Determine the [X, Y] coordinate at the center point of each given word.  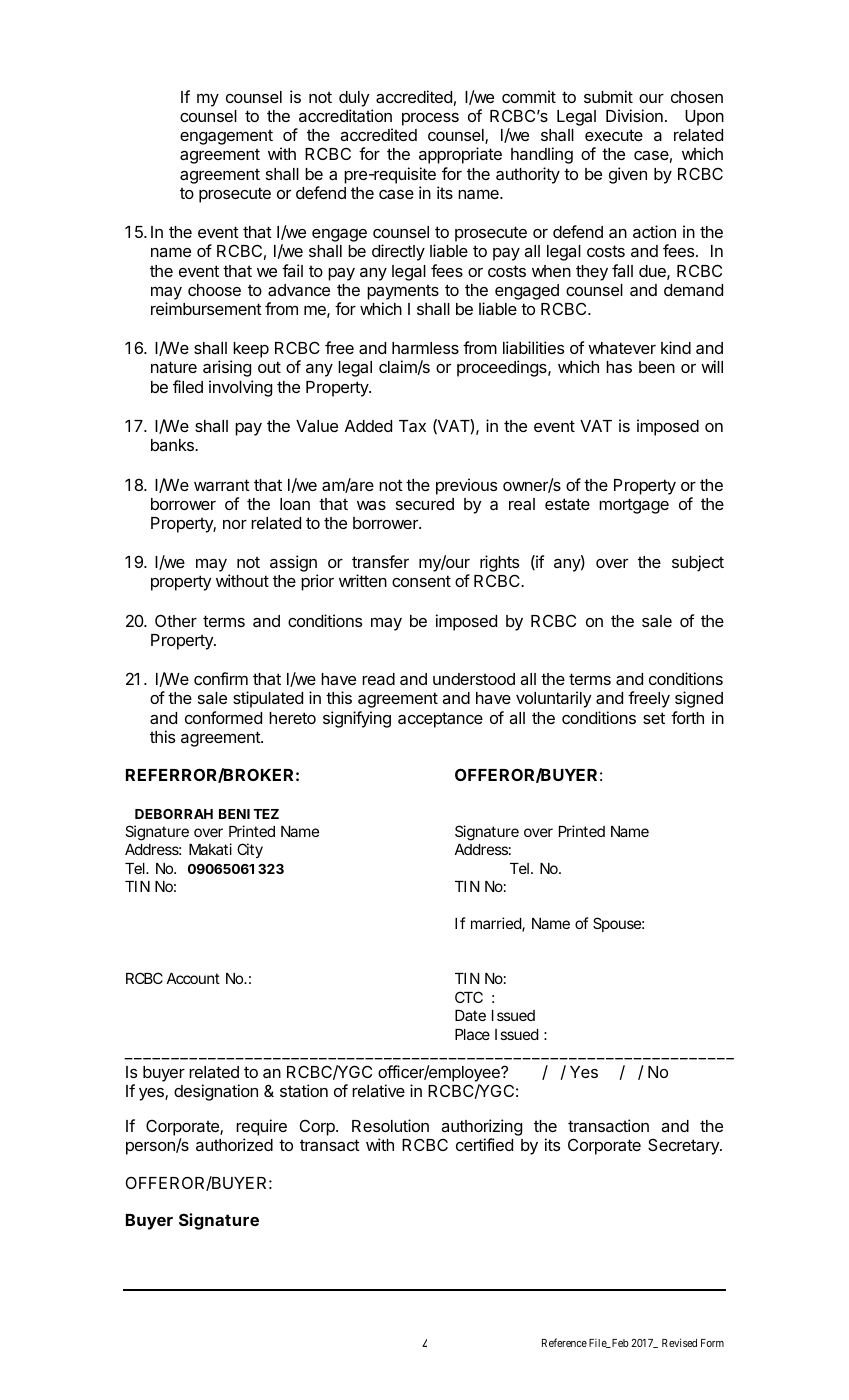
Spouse [617, 924]
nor [235, 524]
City [250, 850]
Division [634, 115]
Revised [679, 1342]
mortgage [634, 506]
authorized [234, 1144]
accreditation [345, 115]
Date [470, 1015]
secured [425, 504]
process [430, 119]
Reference [564, 1342]
